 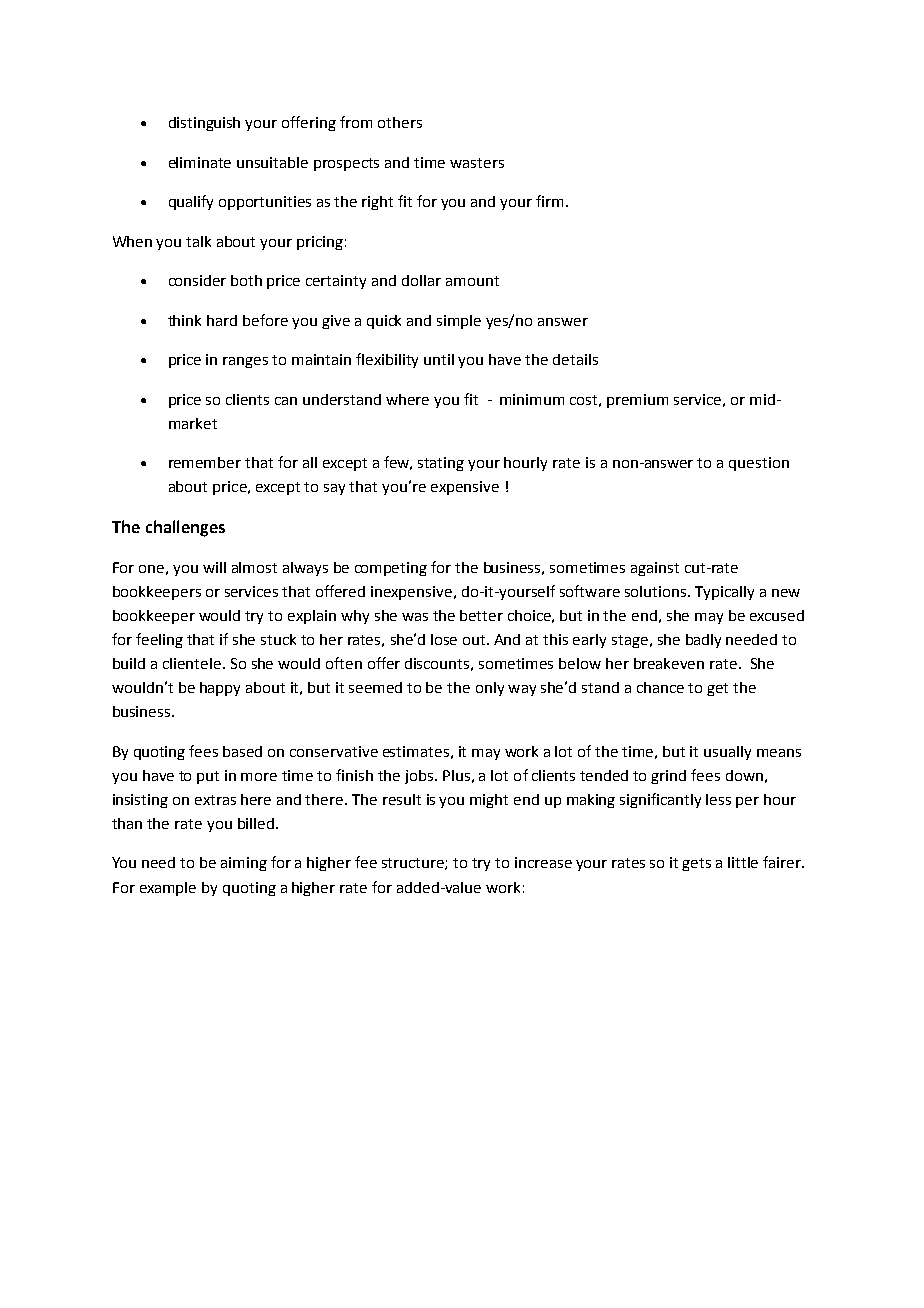 I want to click on wasters, so click(x=477, y=163).
